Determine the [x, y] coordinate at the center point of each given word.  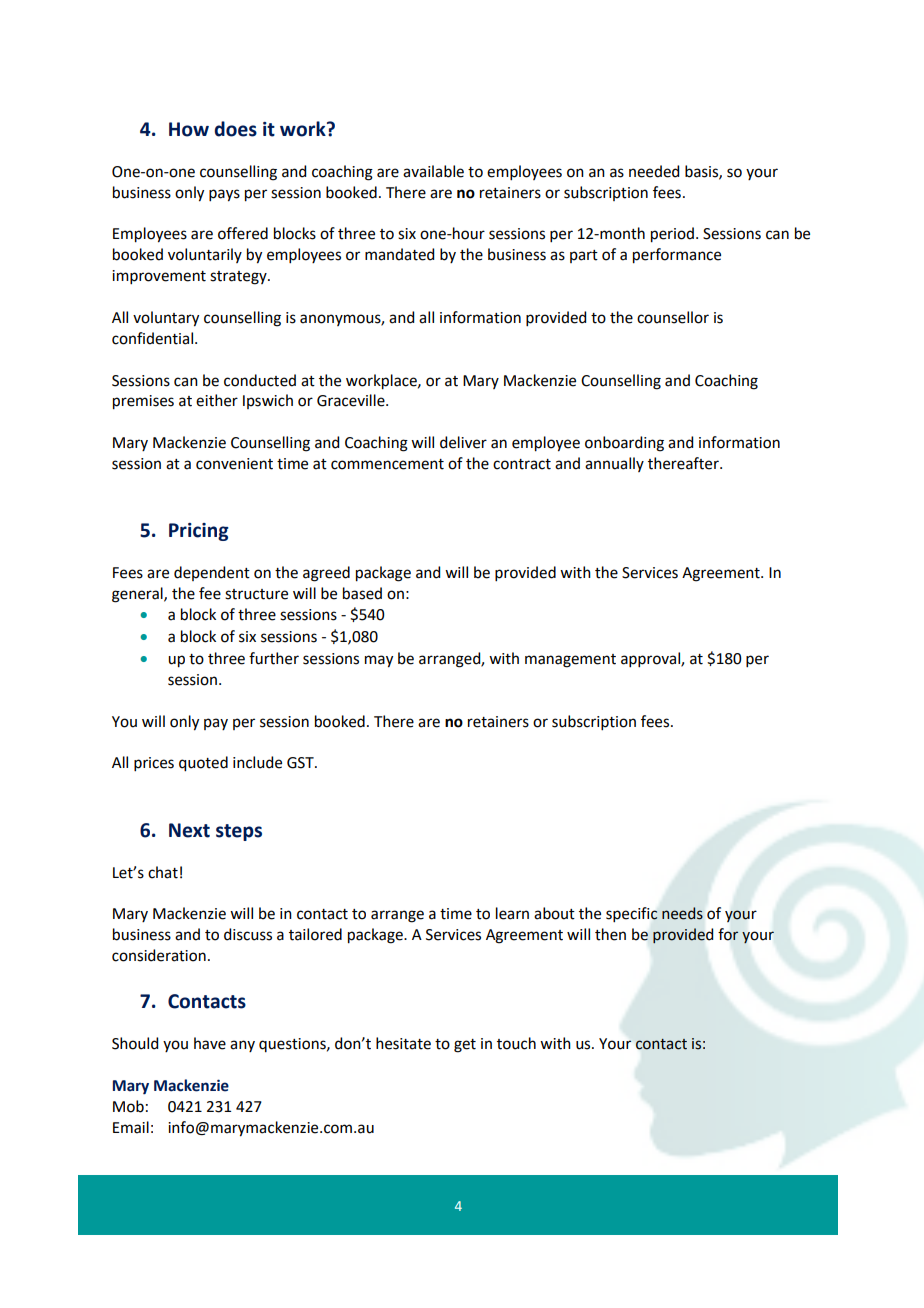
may [379, 661]
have [210, 1043]
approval [651, 659]
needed [654, 171]
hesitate [403, 1043]
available [433, 171]
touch [516, 1043]
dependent [212, 573]
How [189, 129]
